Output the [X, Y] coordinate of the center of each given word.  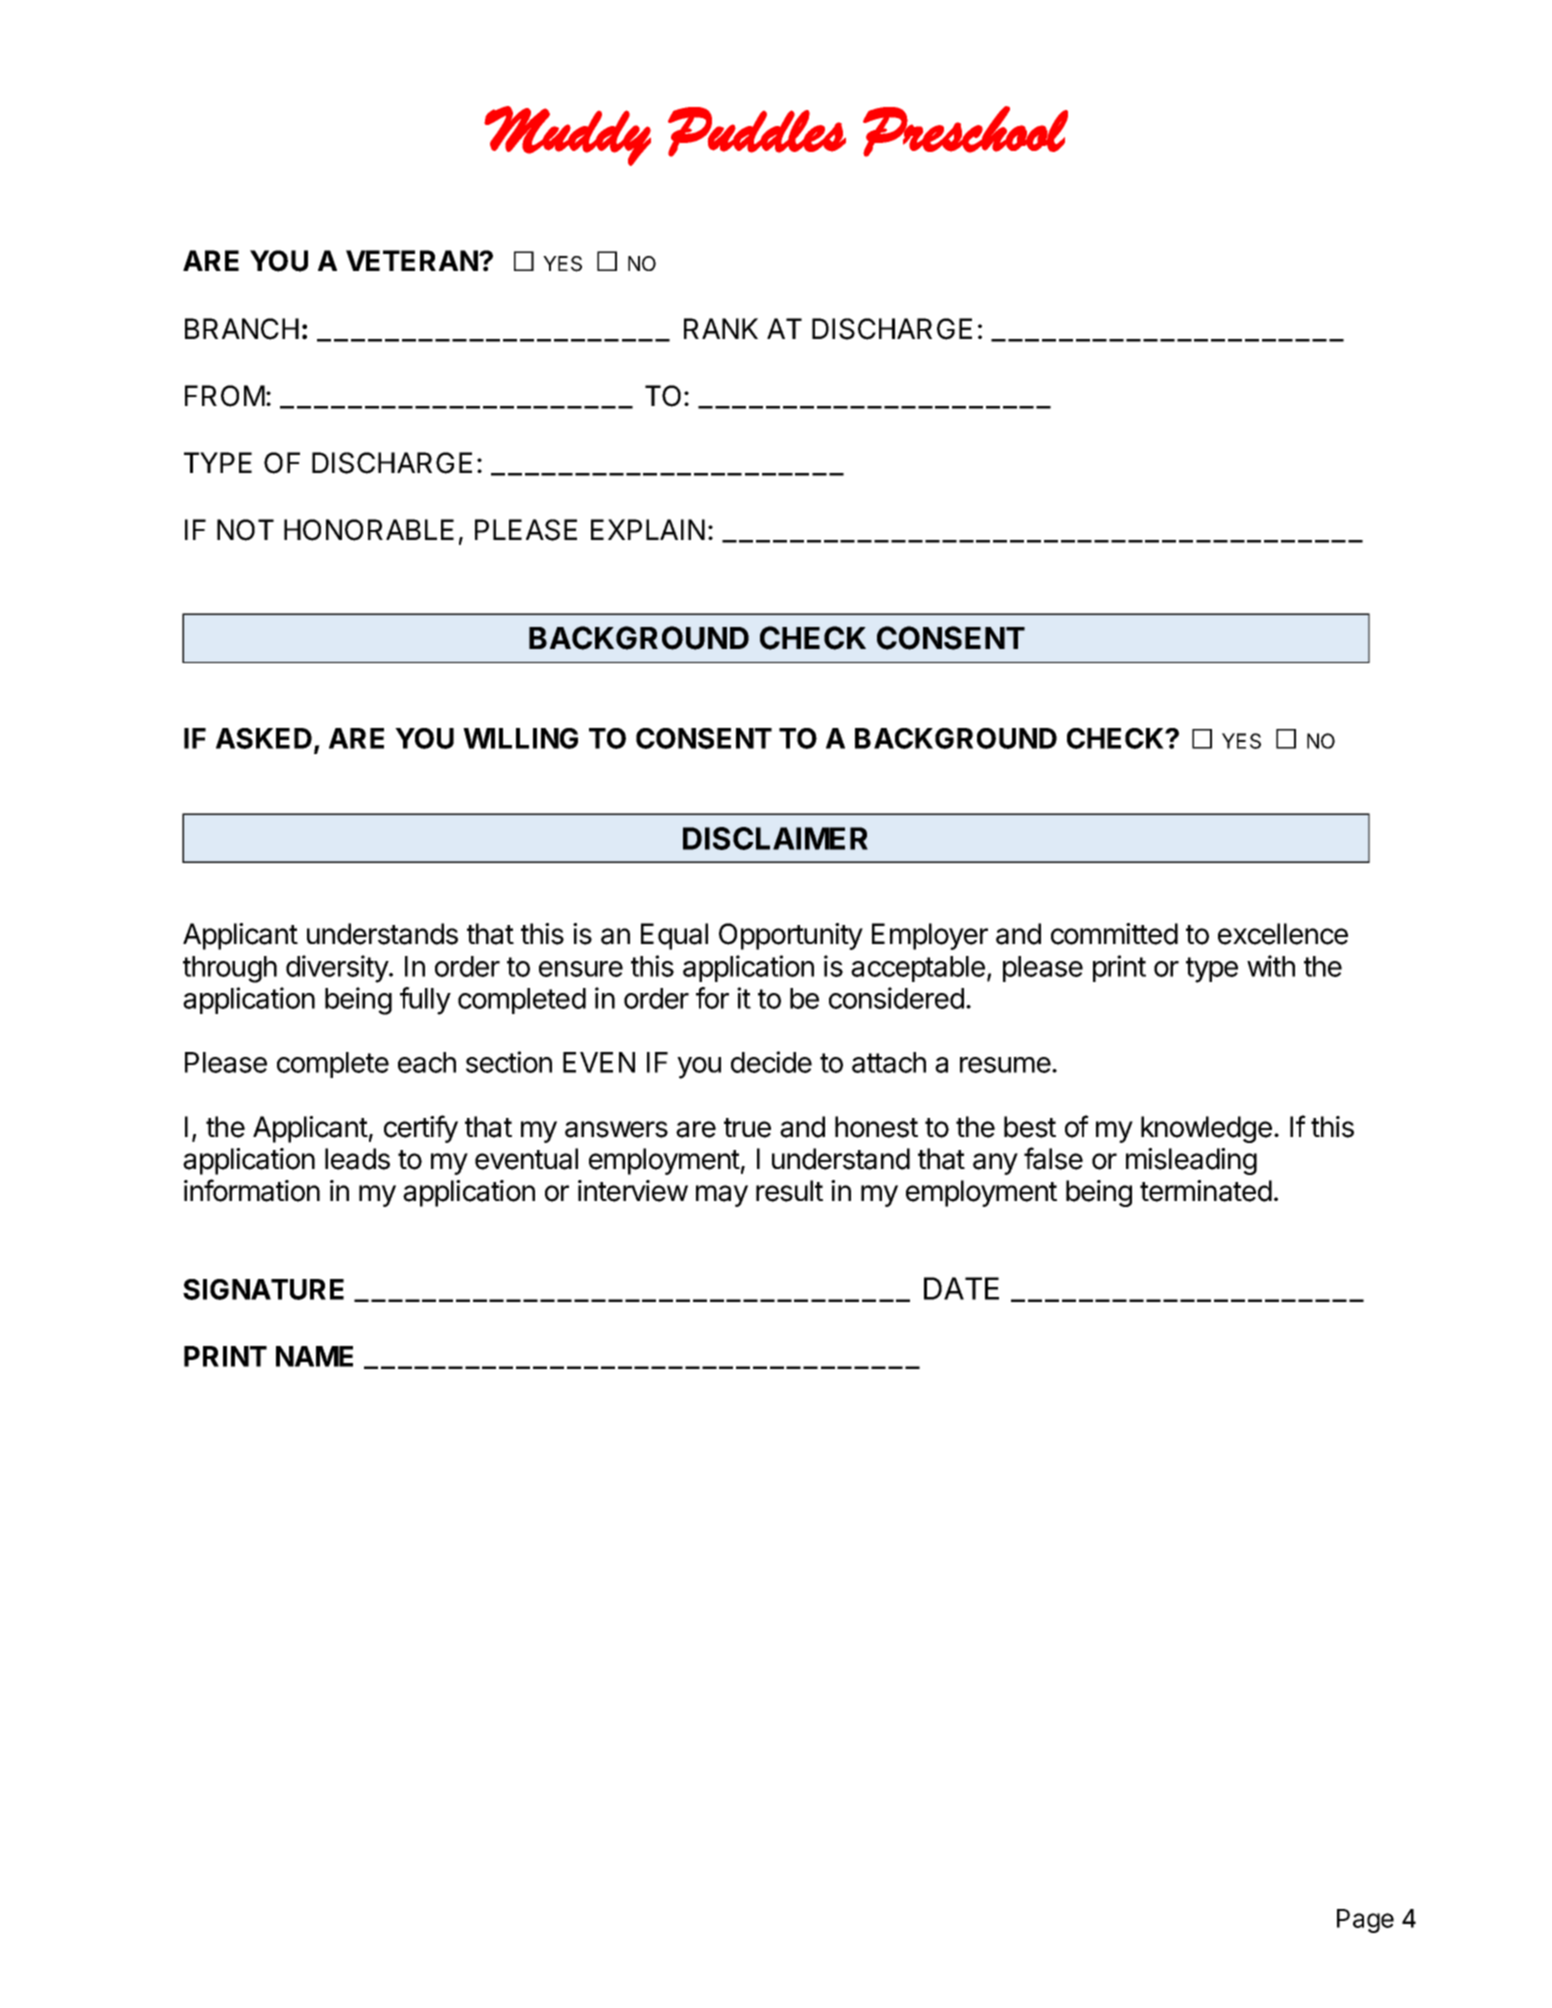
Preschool [965, 131]
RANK [721, 328]
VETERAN [413, 260]
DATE [961, 1288]
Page [1365, 1921]
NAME [314, 1356]
